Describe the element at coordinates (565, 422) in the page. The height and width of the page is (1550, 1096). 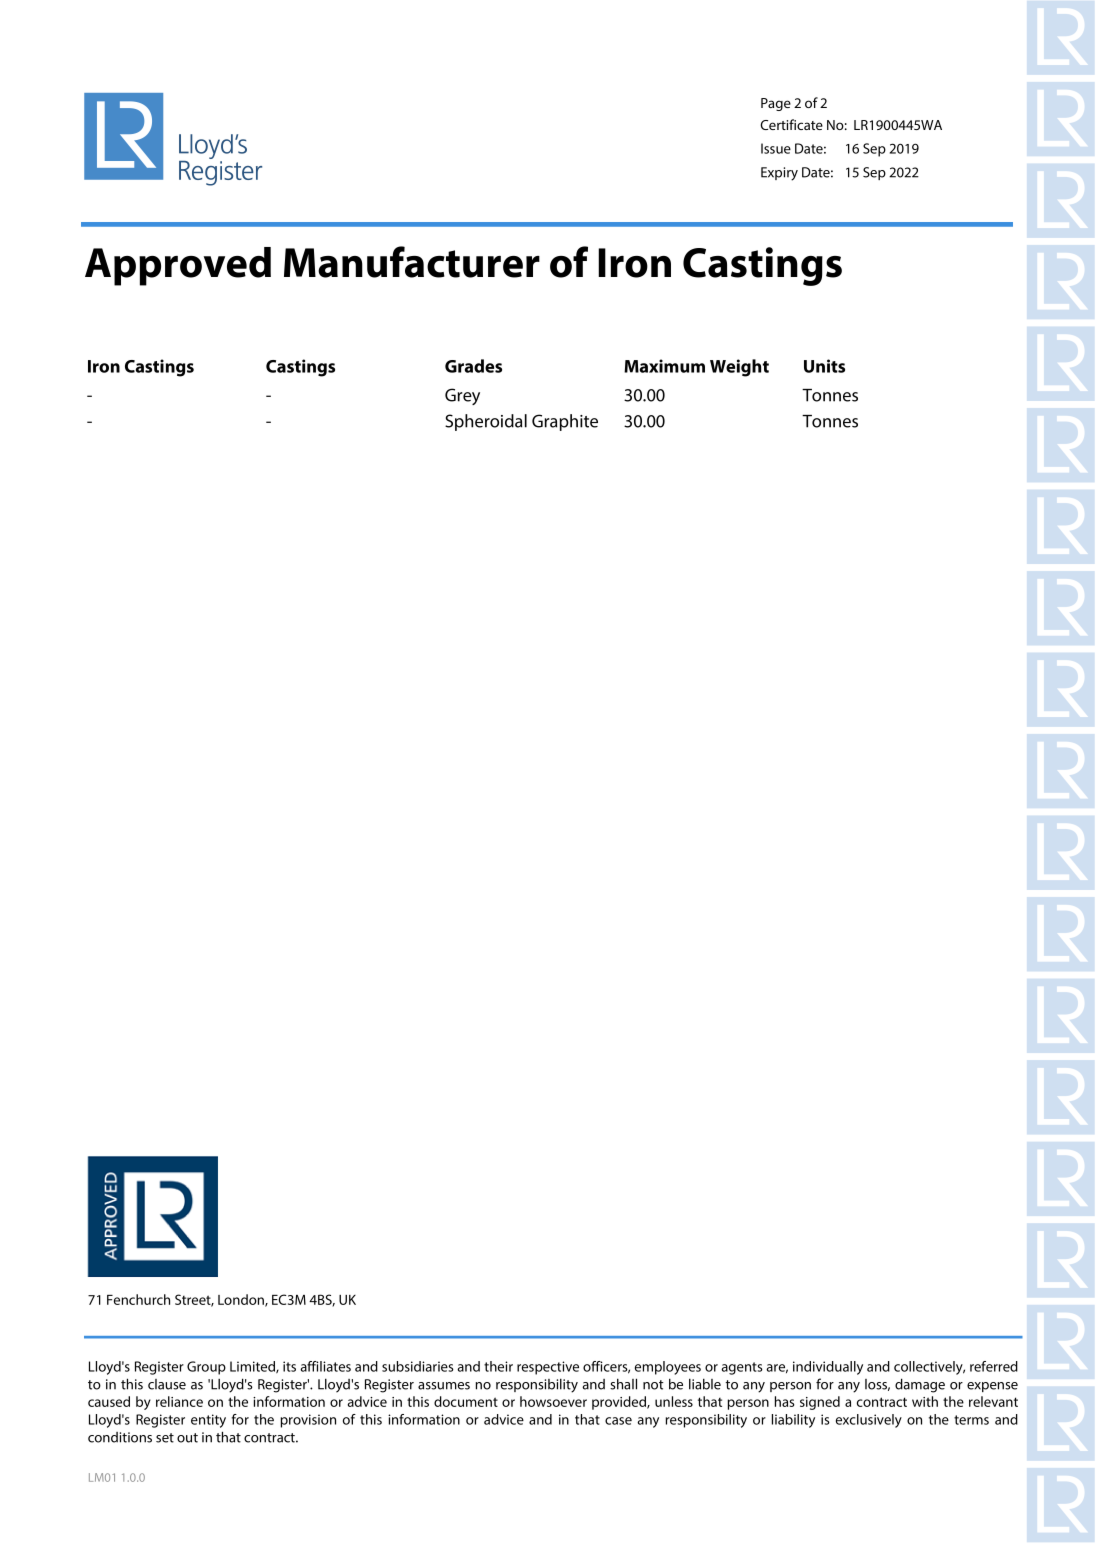
I see `Graphite` at that location.
